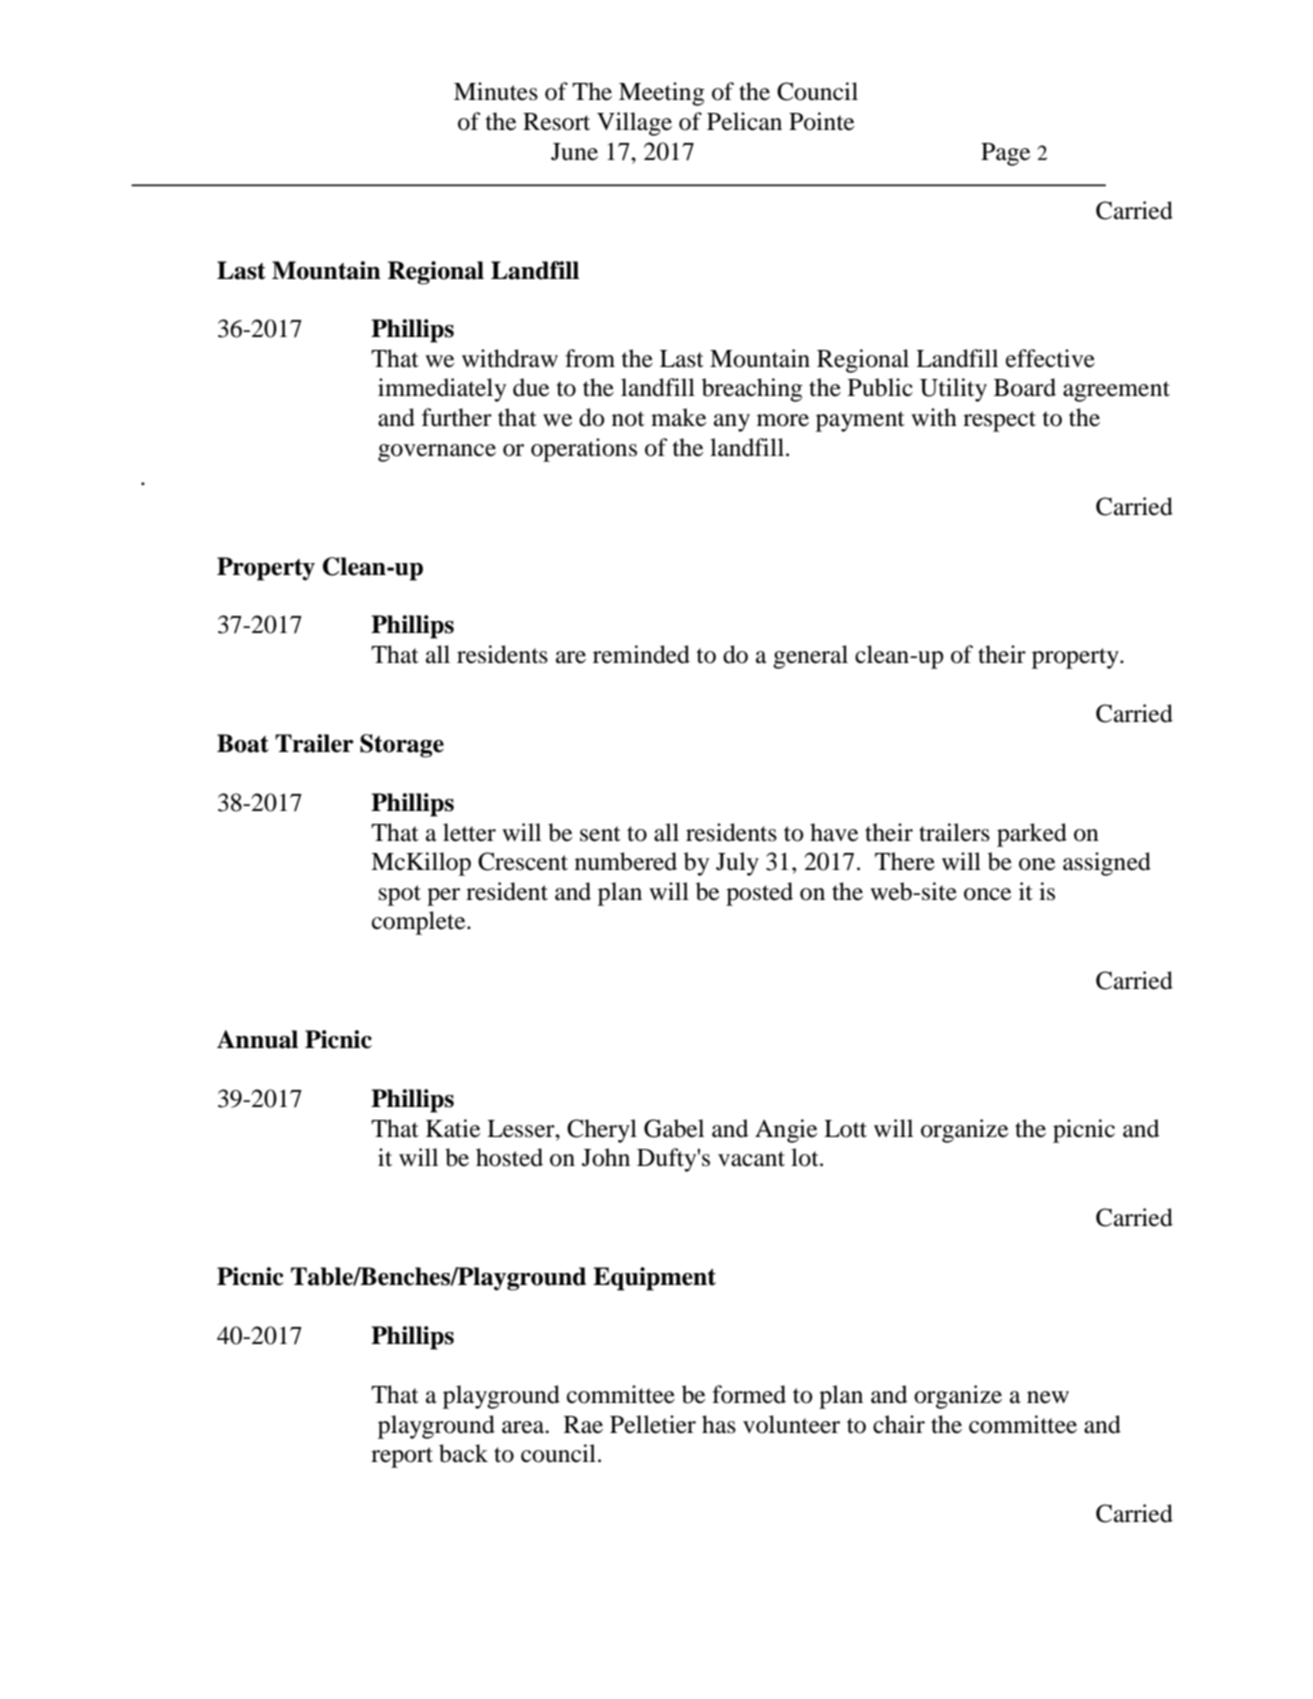 Image resolution: width=1313 pixels, height=1699 pixels. I want to click on new, so click(1048, 1397).
